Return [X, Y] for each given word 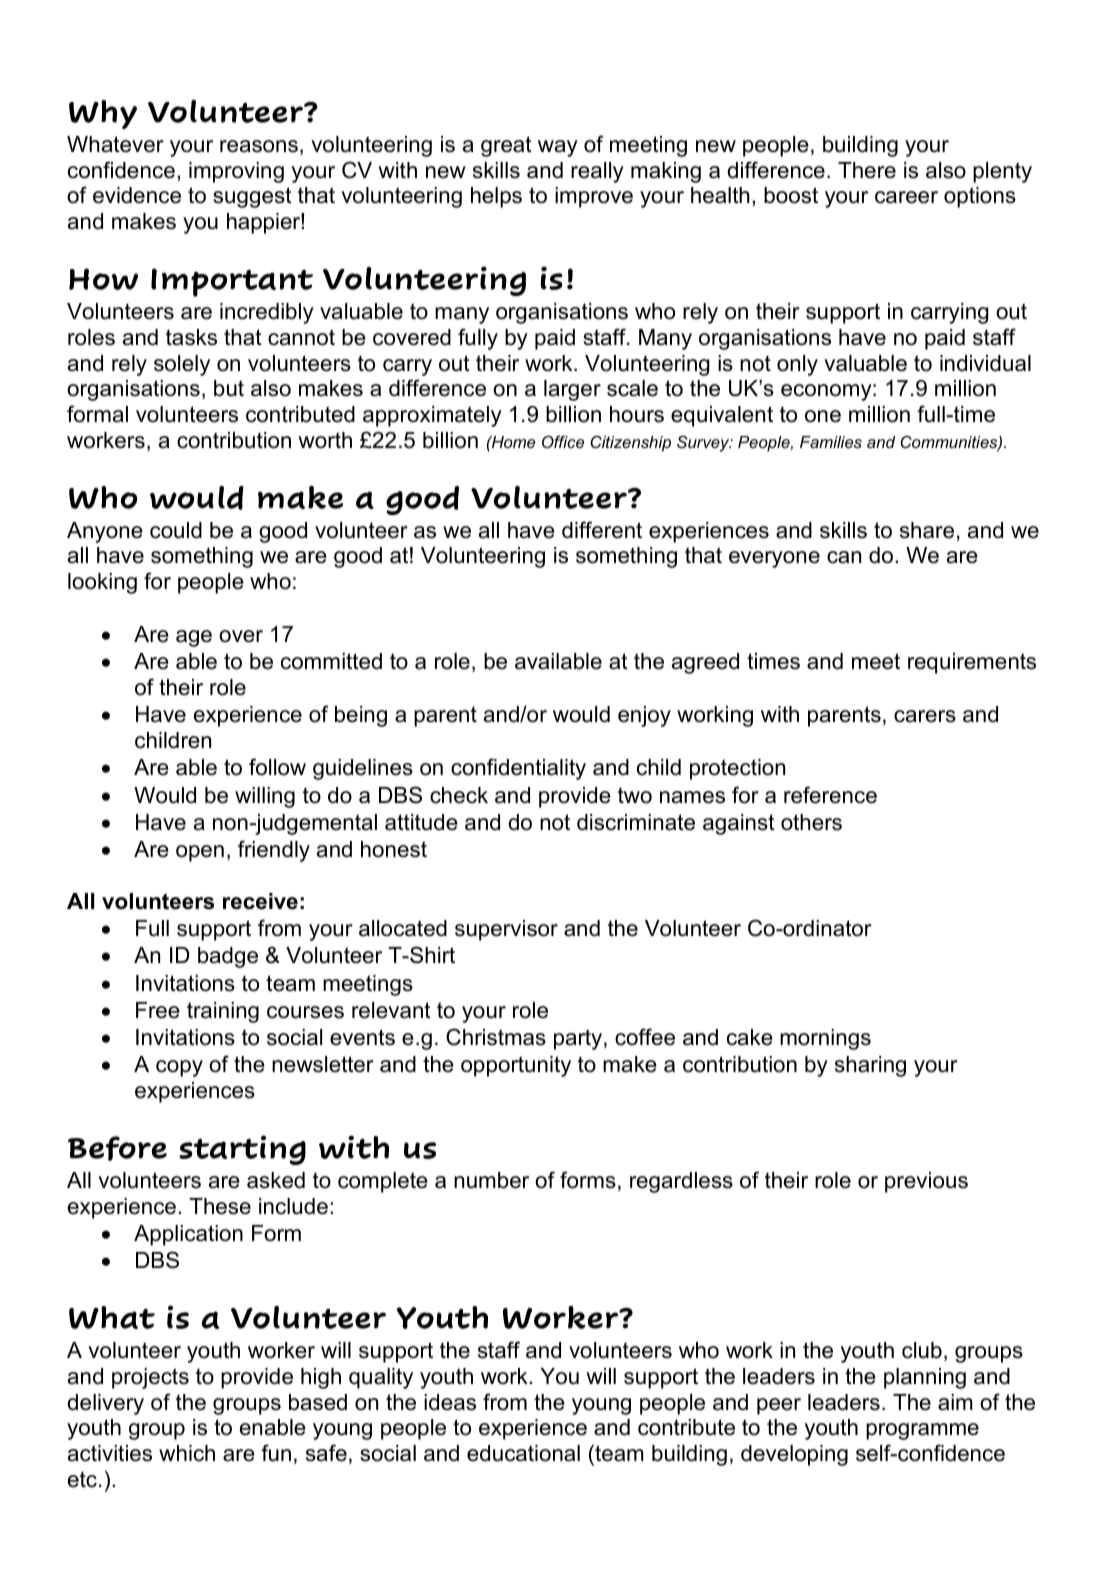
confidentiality [518, 769]
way [558, 148]
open [200, 853]
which [187, 1453]
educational [523, 1453]
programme [922, 1431]
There [867, 170]
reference [830, 795]
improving [236, 172]
